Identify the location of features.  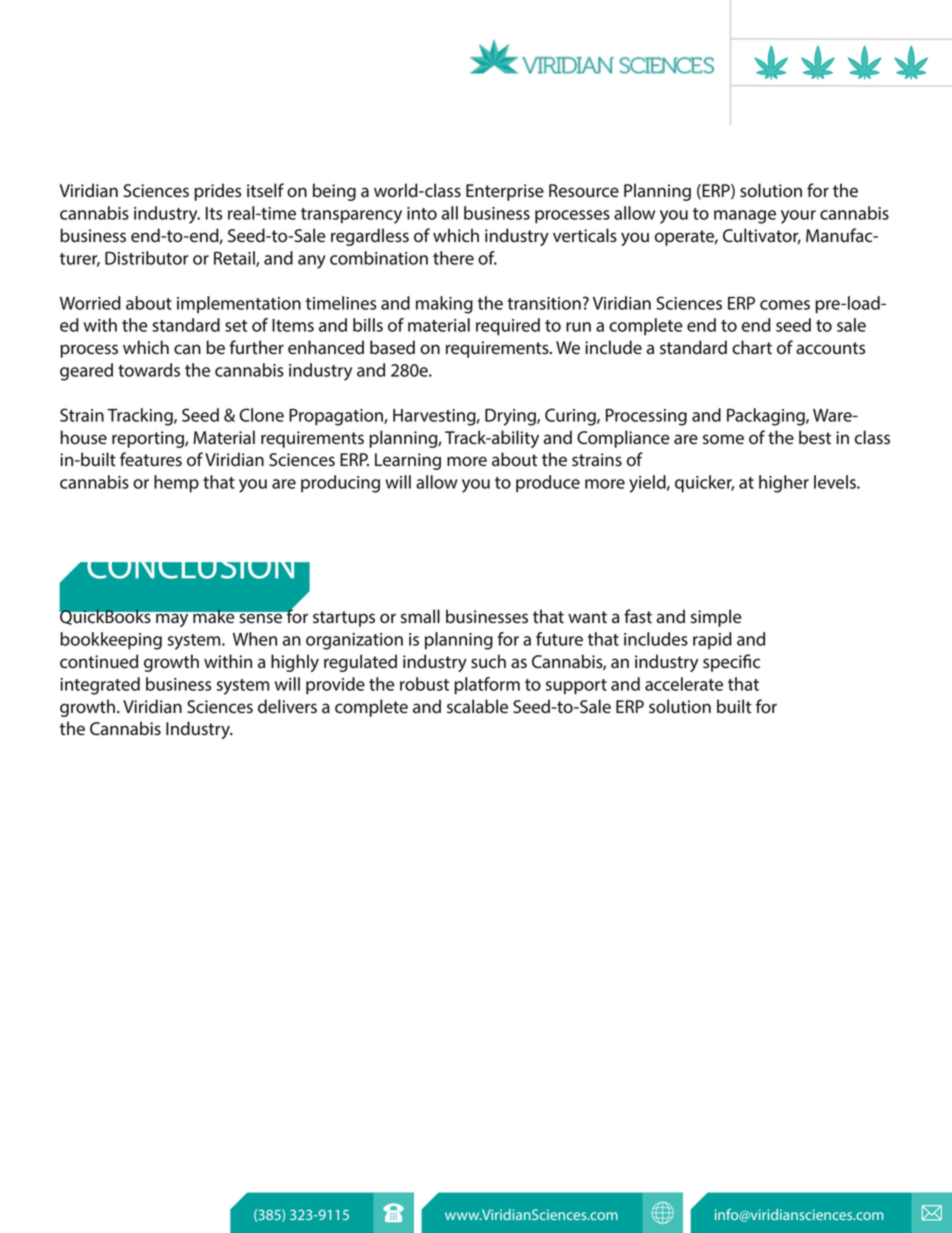
(151, 459).
